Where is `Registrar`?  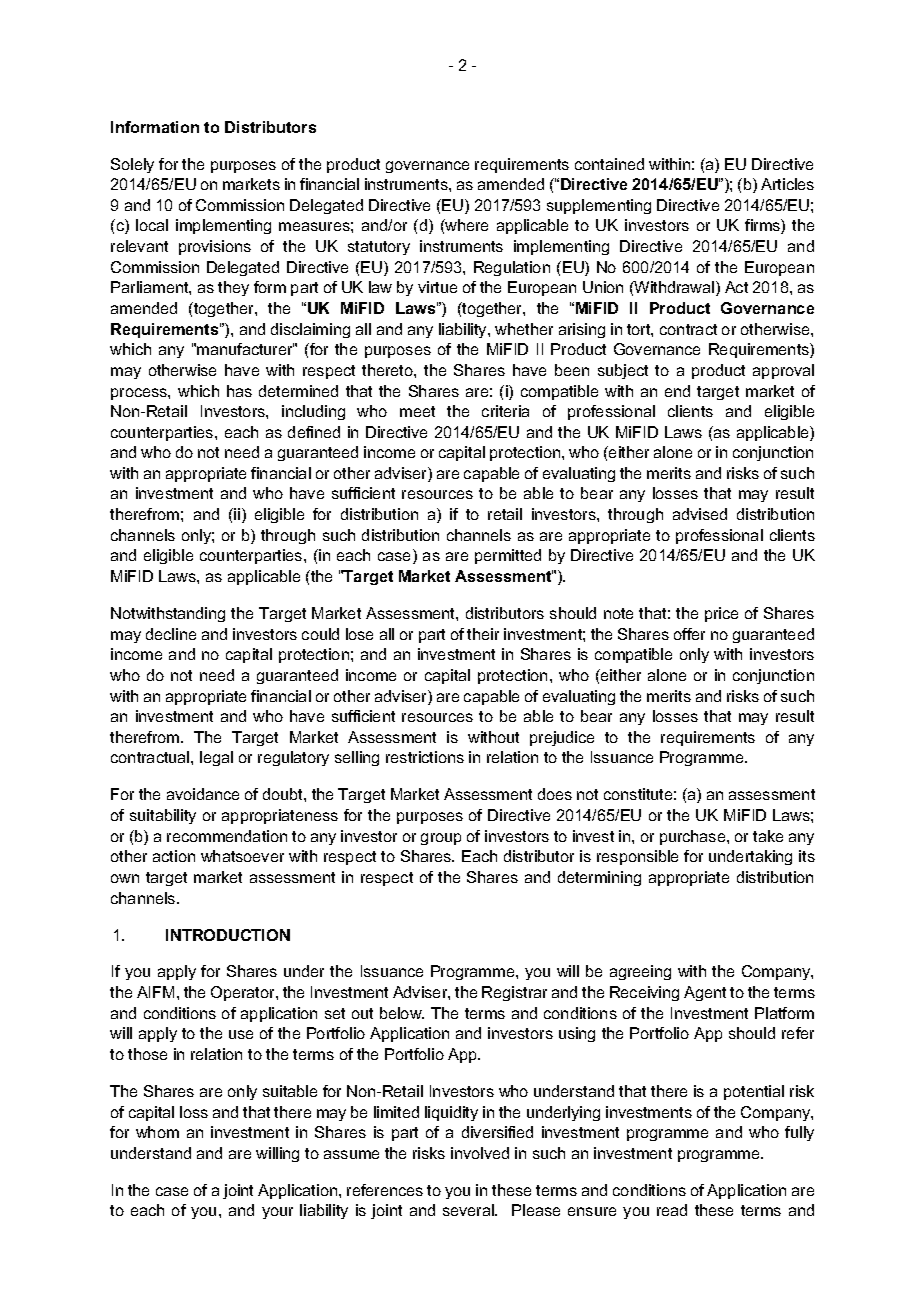
Registrar is located at coordinates (514, 993).
